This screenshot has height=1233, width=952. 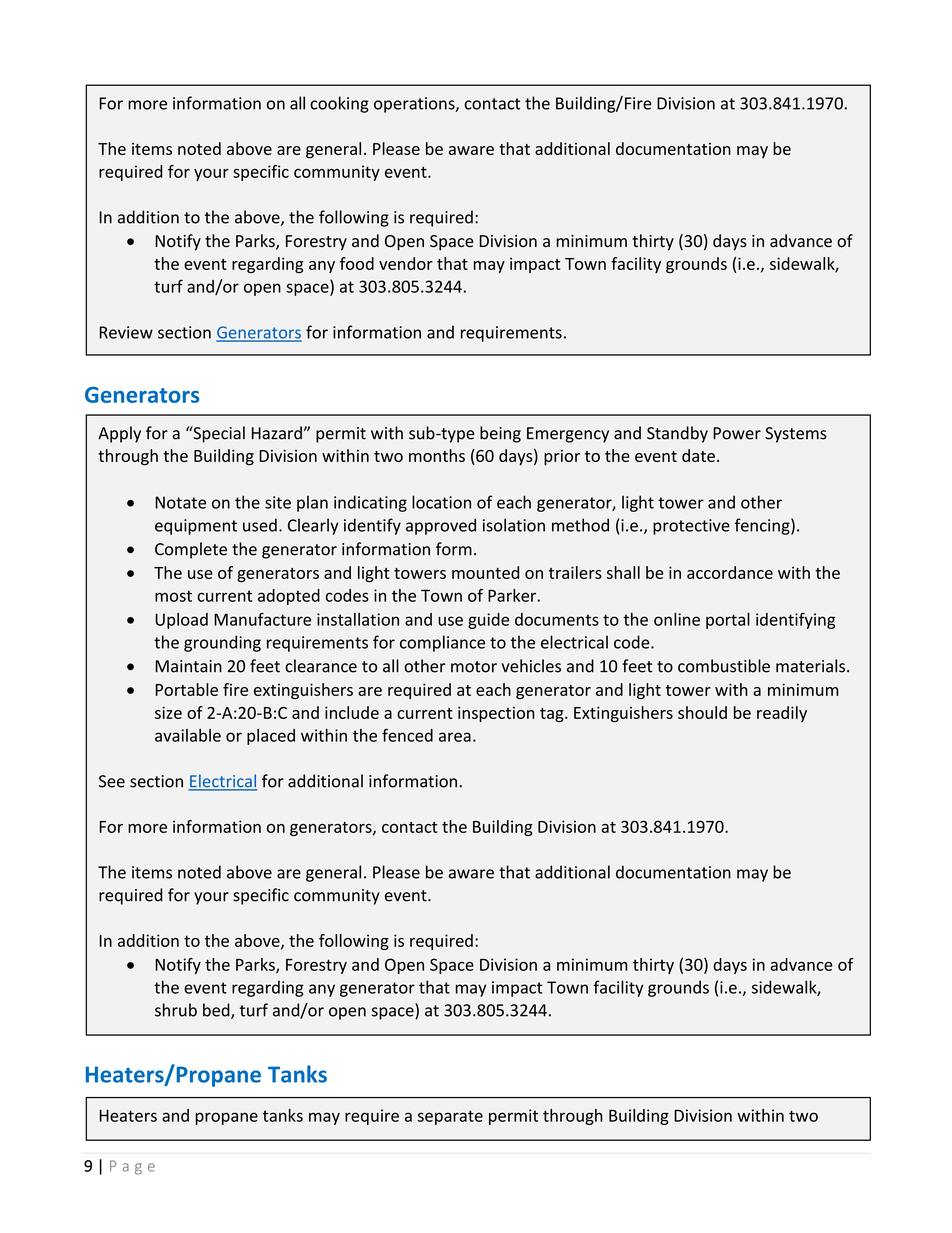 What do you see at coordinates (217, 1011) in the screenshot?
I see `bed` at bounding box center [217, 1011].
